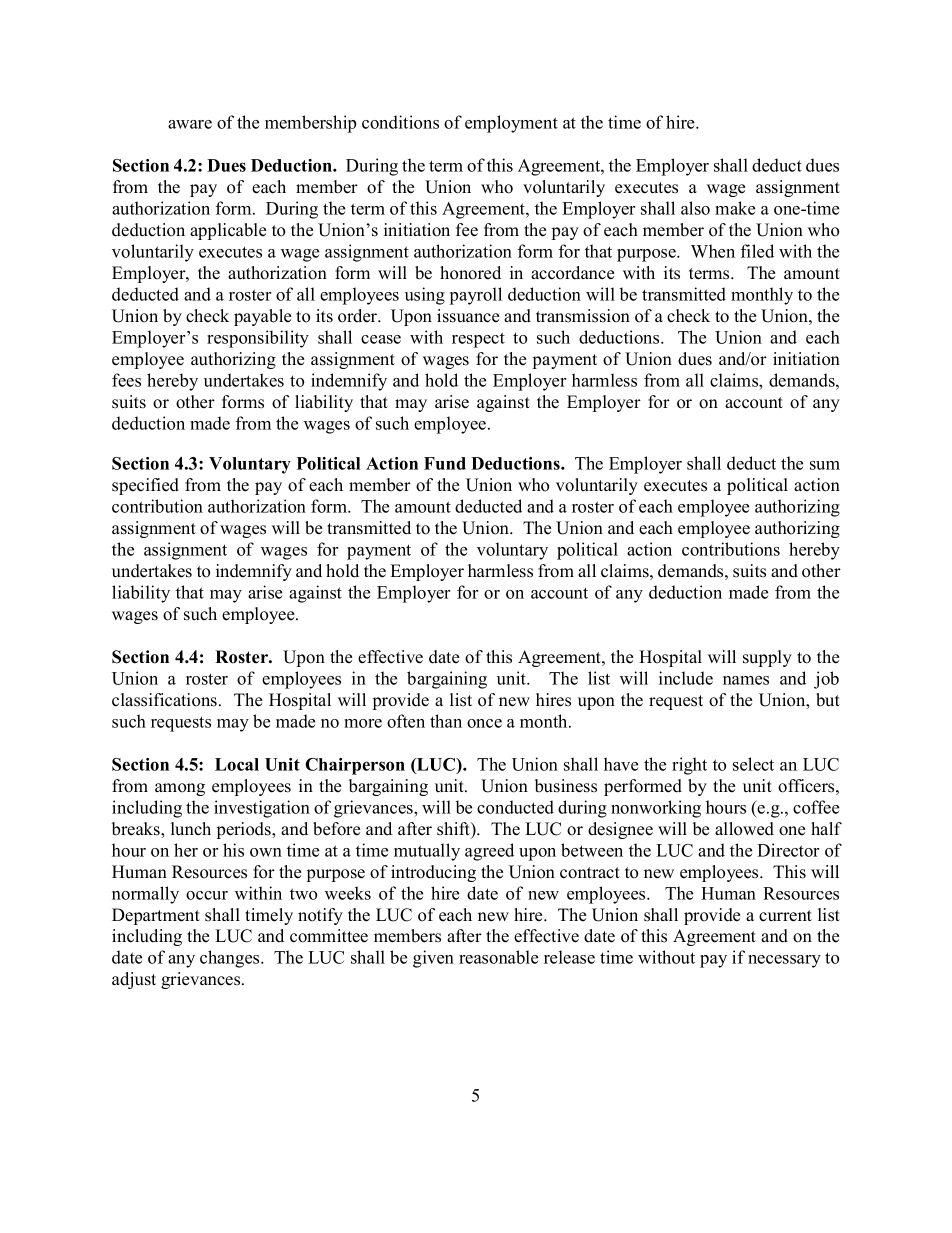 The height and width of the page is (1233, 952). What do you see at coordinates (164, 700) in the page?
I see `classifications` at bounding box center [164, 700].
